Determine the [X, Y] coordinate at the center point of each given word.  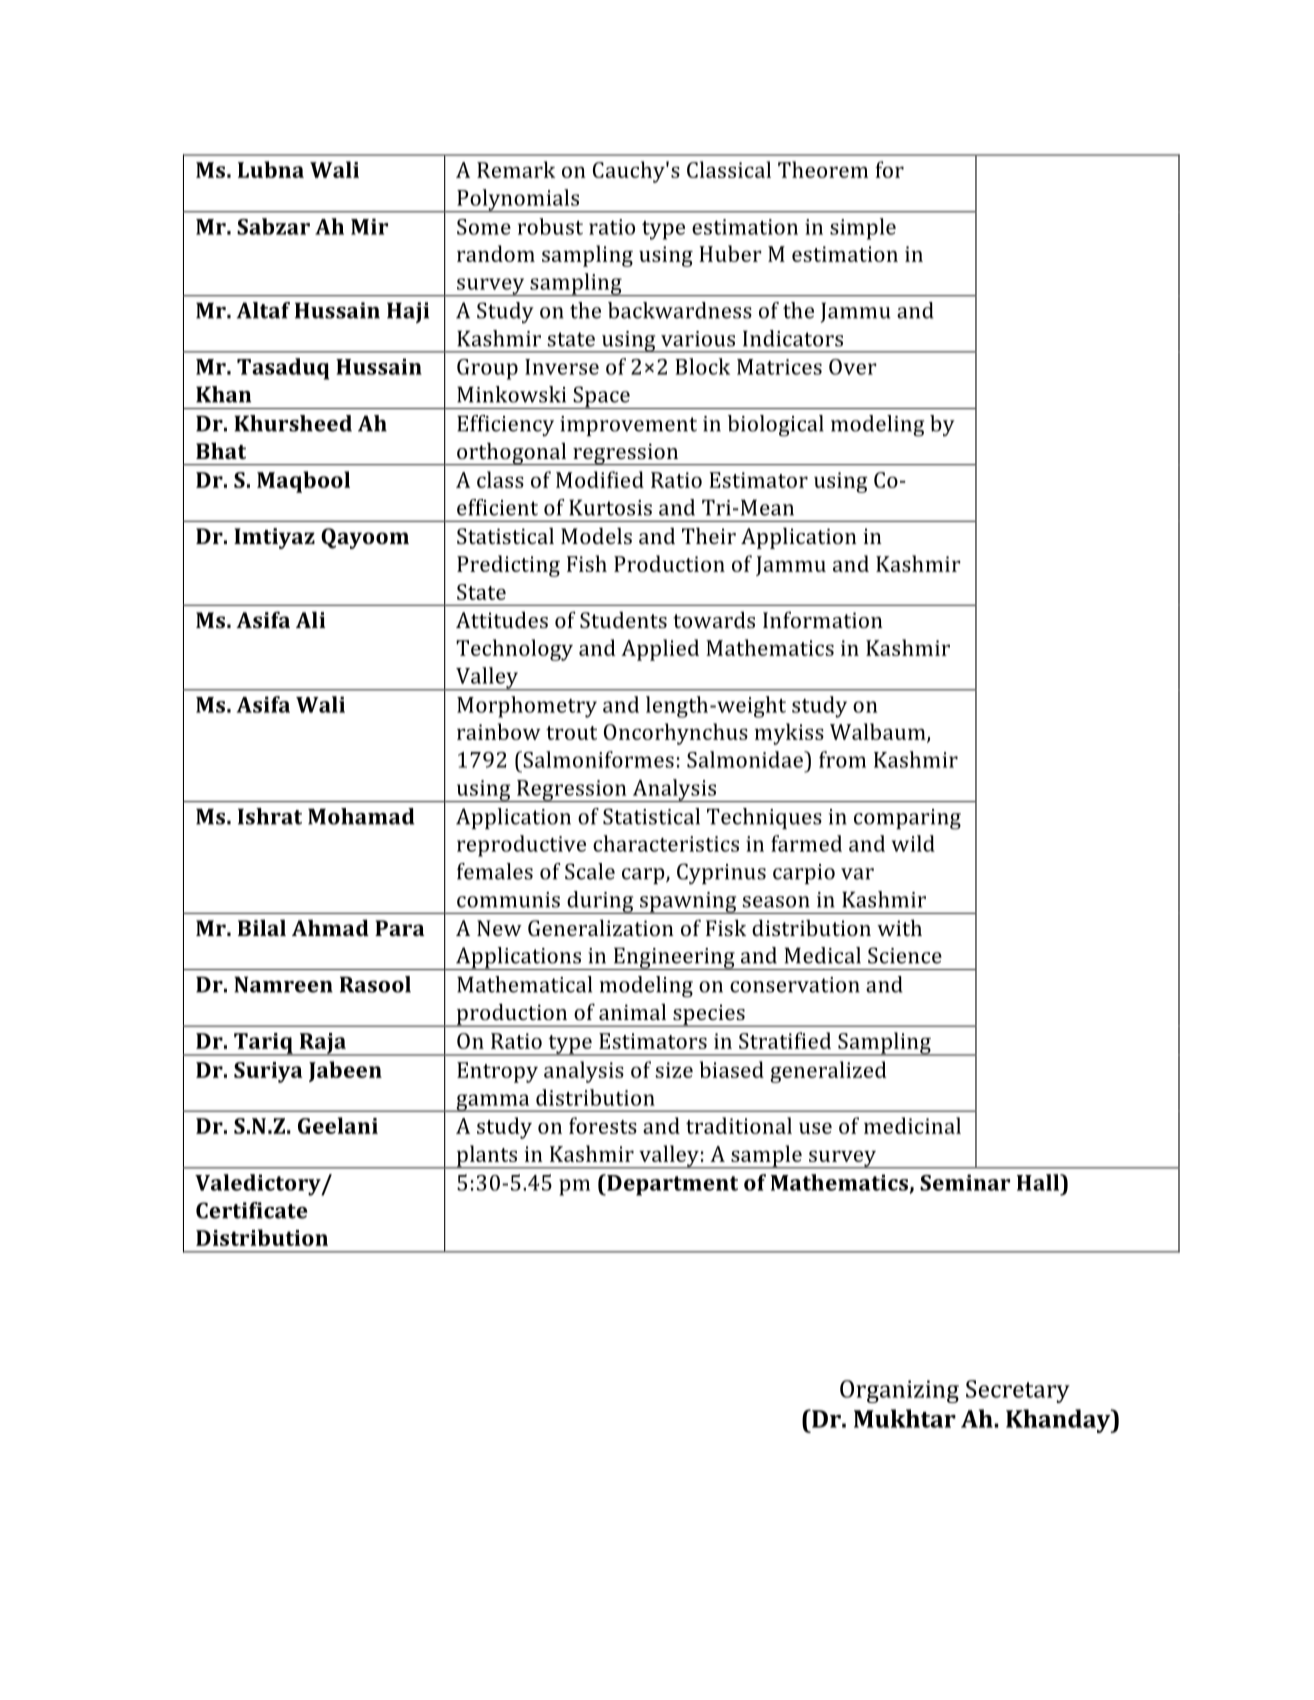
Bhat [221, 450]
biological [776, 426]
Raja [322, 1044]
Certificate [252, 1210]
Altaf [263, 310]
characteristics [666, 843]
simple [863, 229]
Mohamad [361, 816]
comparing [907, 819]
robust [550, 226]
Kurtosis [610, 507]
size [674, 1070]
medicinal [912, 1125]
